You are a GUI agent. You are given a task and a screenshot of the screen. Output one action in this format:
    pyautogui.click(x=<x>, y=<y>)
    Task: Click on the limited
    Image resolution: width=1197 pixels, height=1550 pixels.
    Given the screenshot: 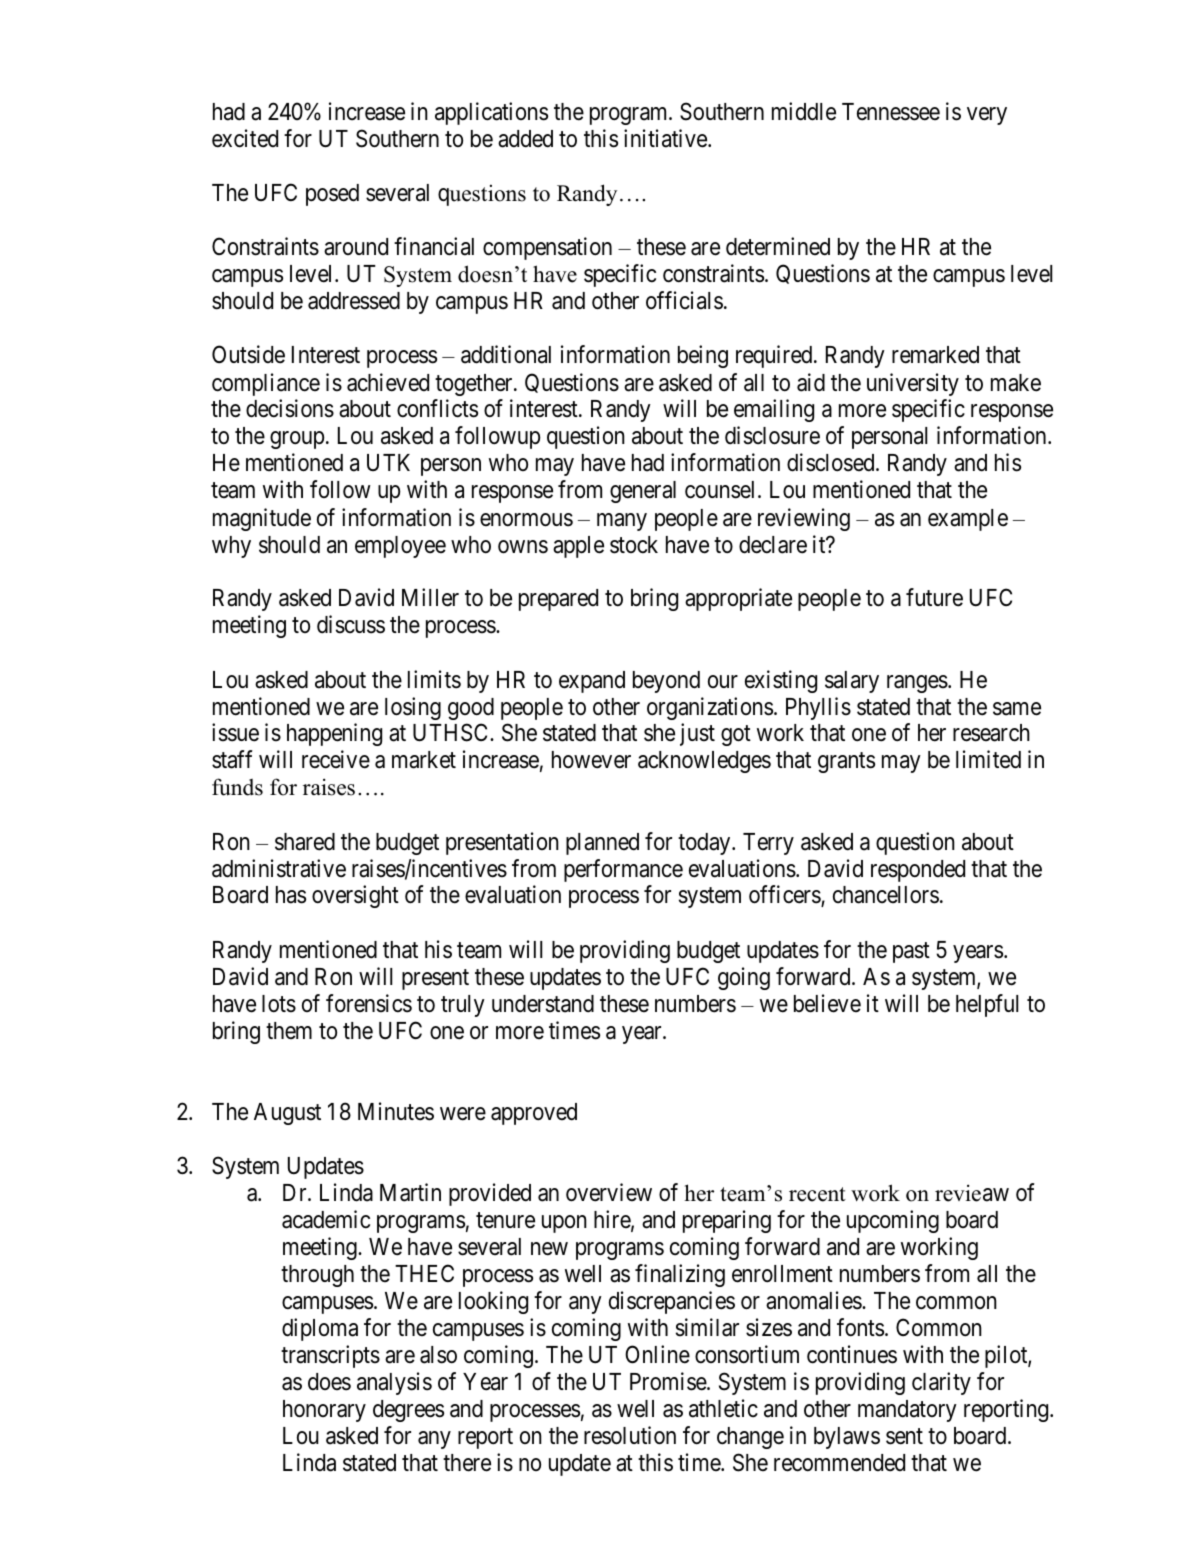 What is the action you would take?
    pyautogui.click(x=988, y=759)
